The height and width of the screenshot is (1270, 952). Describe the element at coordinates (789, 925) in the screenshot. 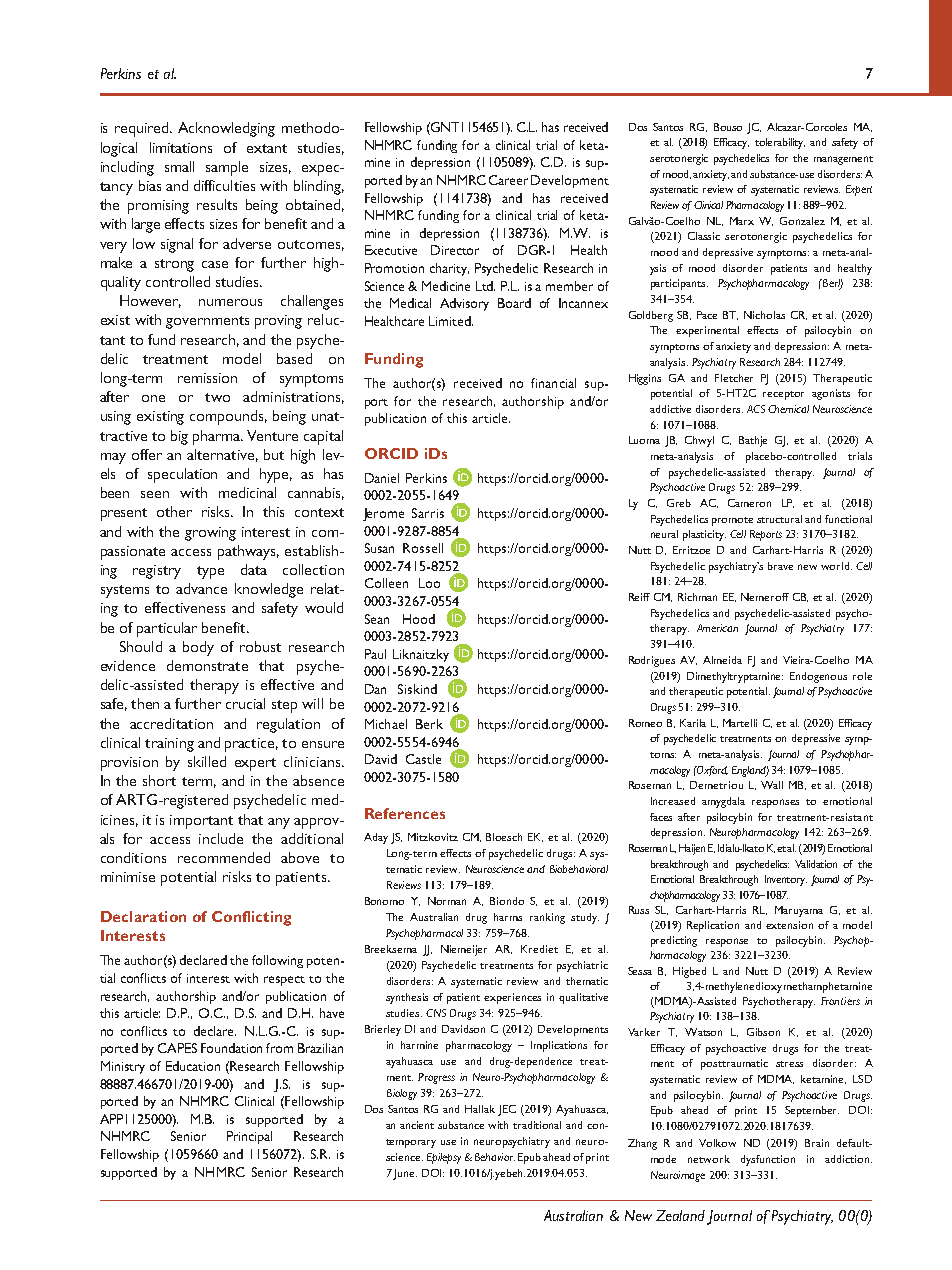

I see `extension` at that location.
